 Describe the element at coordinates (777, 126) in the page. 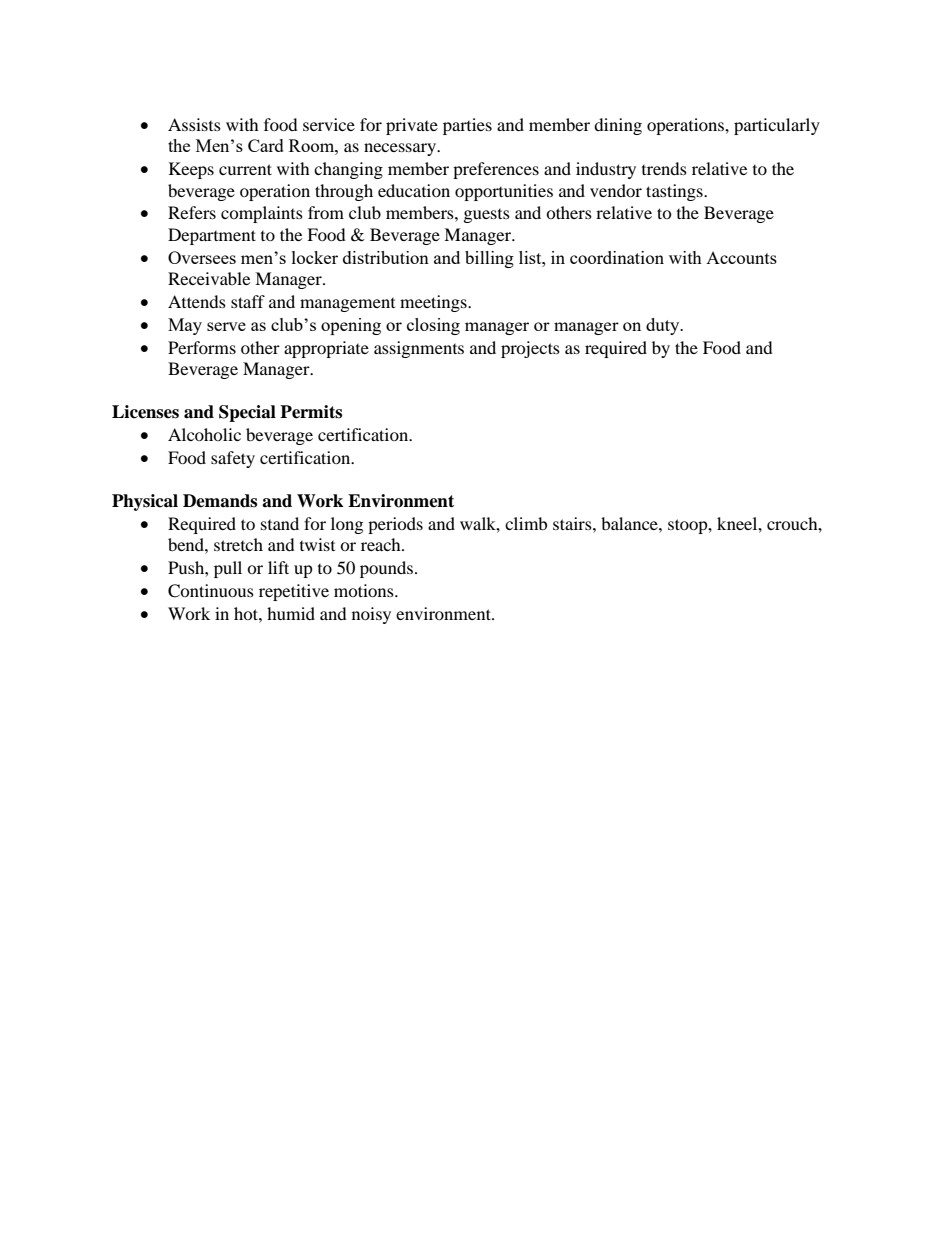

I see `particularly` at that location.
